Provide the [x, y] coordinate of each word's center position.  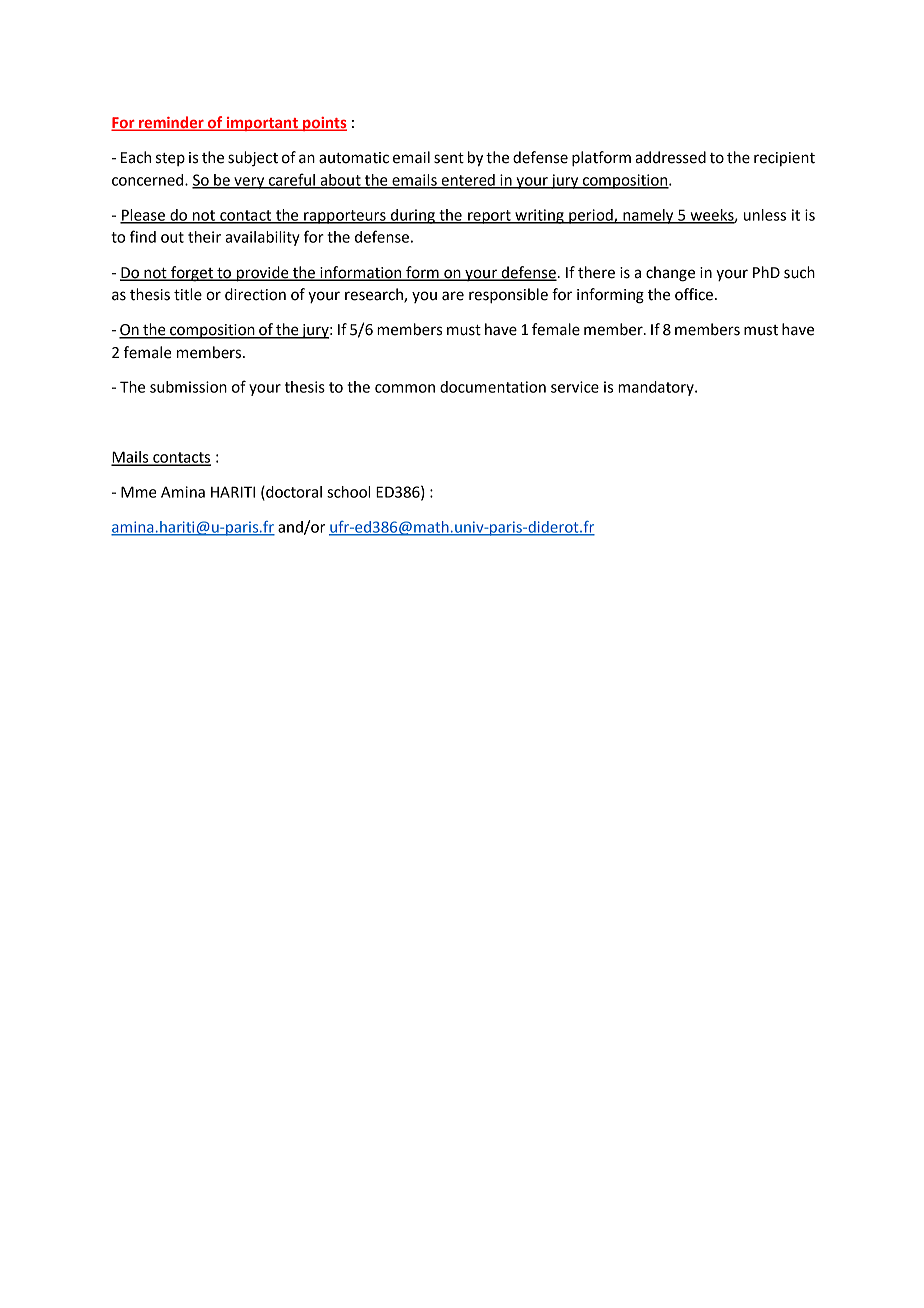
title [188, 294]
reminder [171, 123]
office [694, 294]
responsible [508, 296]
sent [449, 158]
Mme [139, 492]
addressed [670, 157]
